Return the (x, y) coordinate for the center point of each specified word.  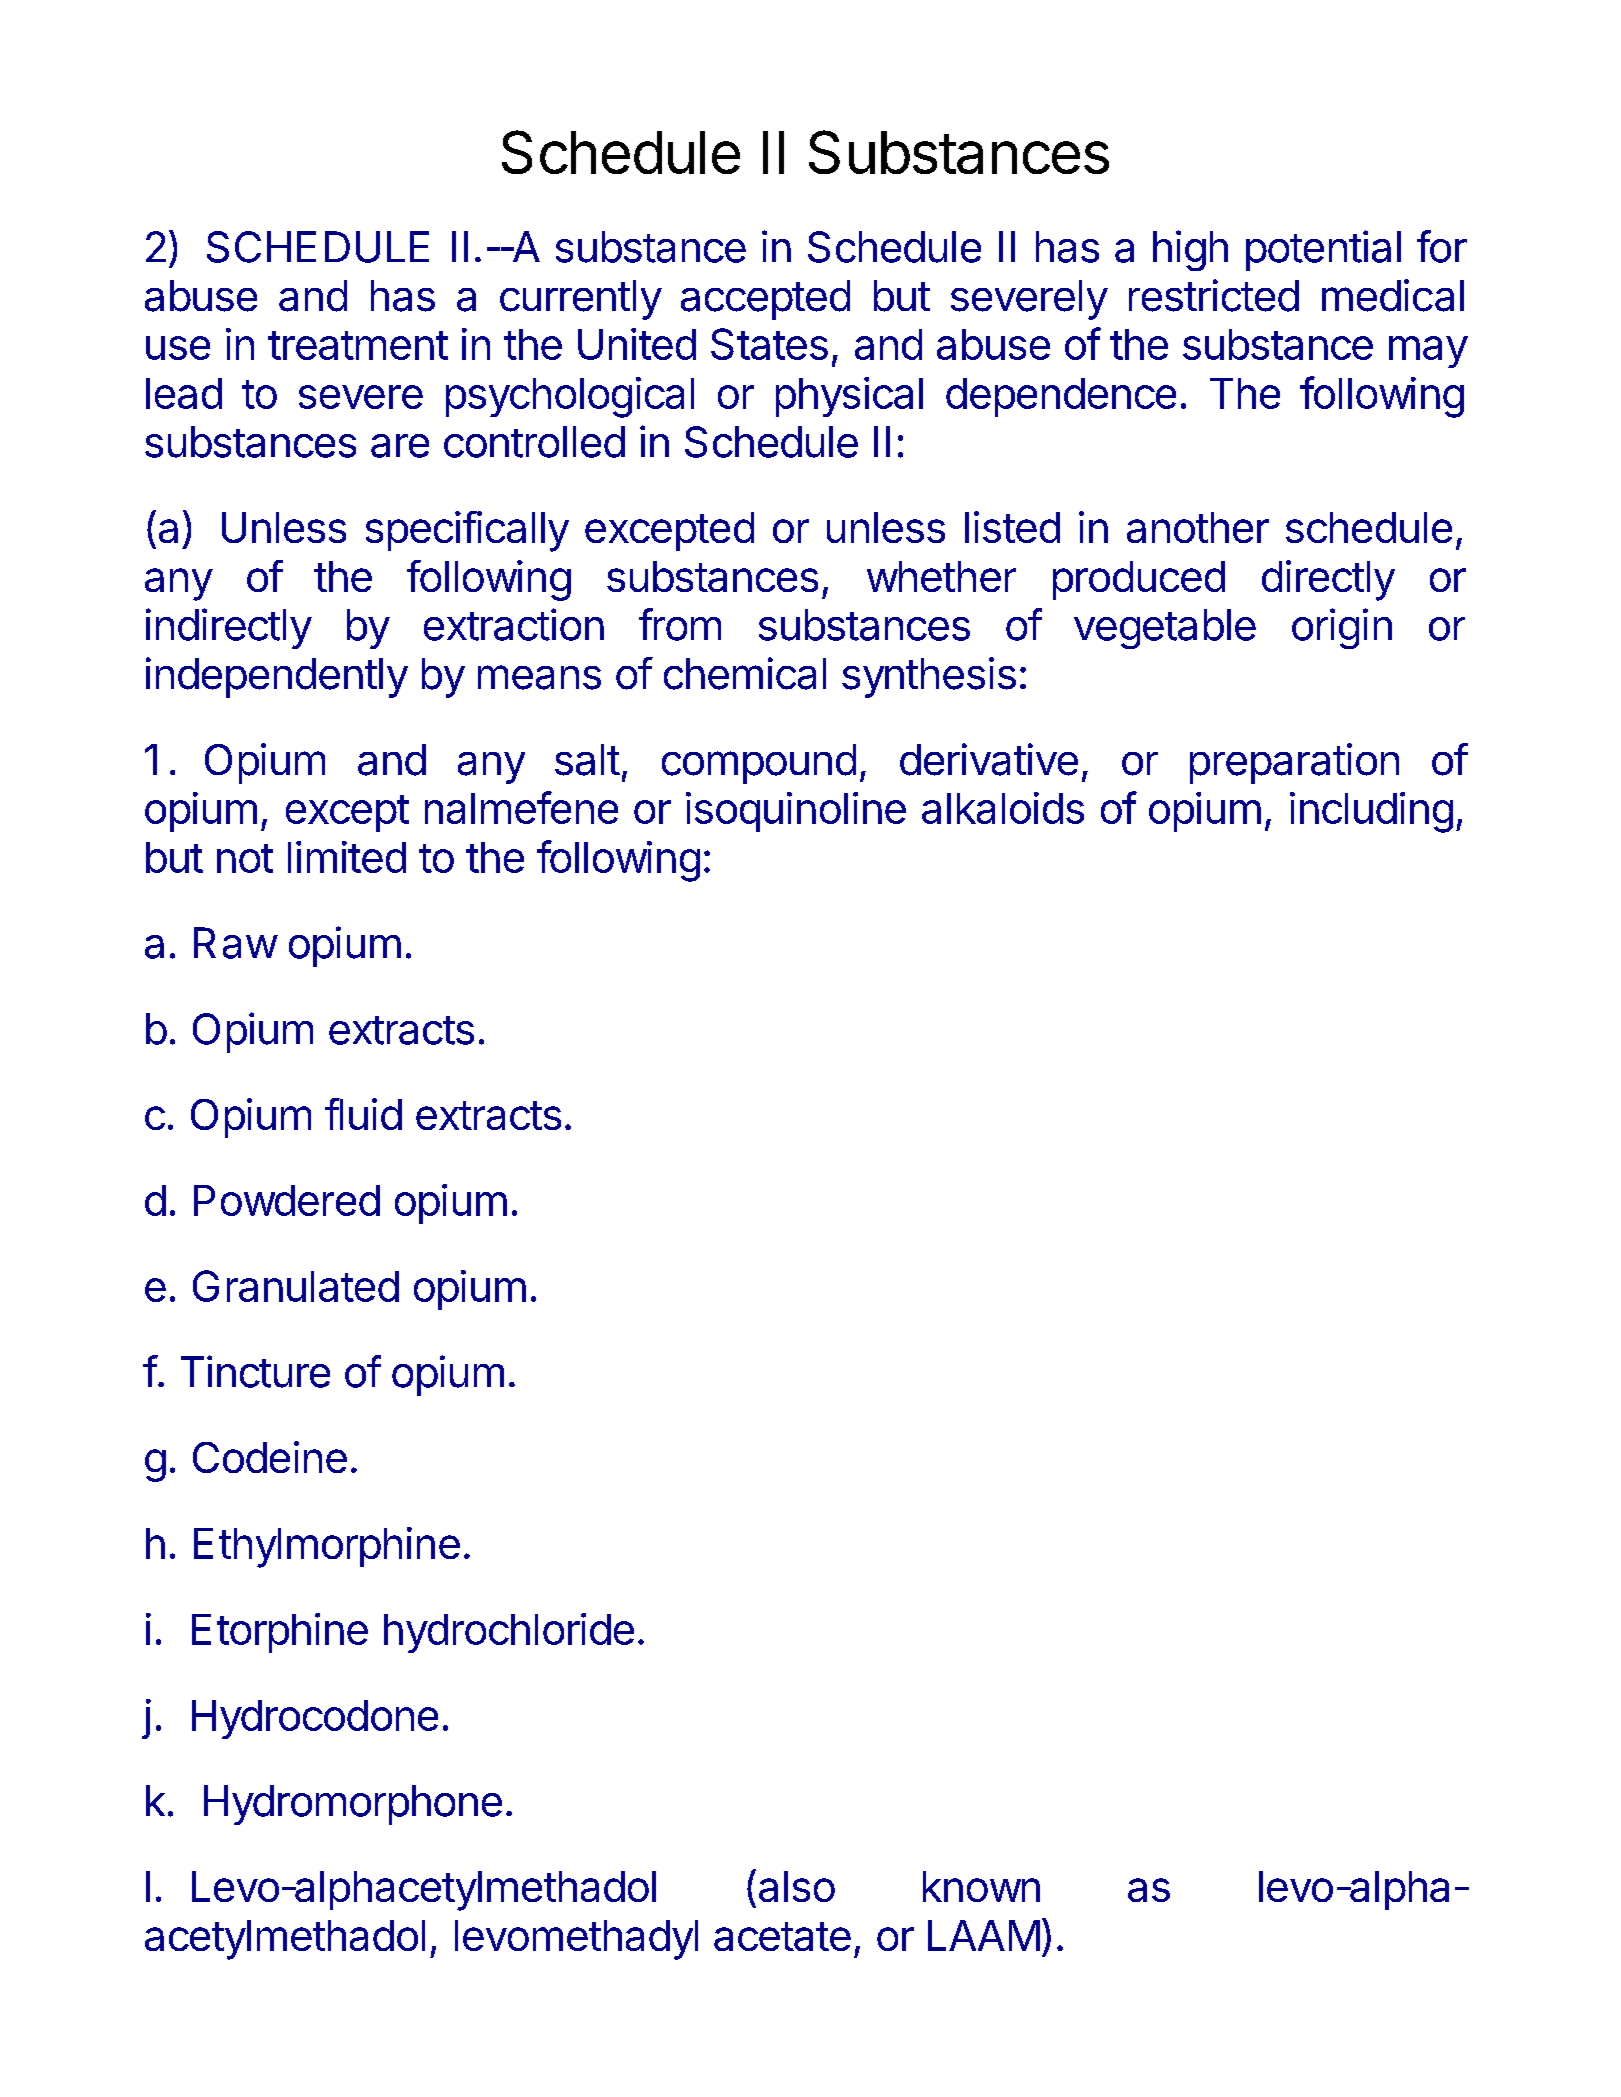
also (797, 1886)
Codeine (270, 1457)
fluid (363, 1114)
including (1371, 812)
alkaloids (1003, 808)
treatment (358, 345)
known (981, 1886)
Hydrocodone (315, 1719)
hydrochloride (509, 1633)
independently (277, 677)
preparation (1294, 763)
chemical (745, 673)
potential (1323, 250)
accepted (765, 300)
